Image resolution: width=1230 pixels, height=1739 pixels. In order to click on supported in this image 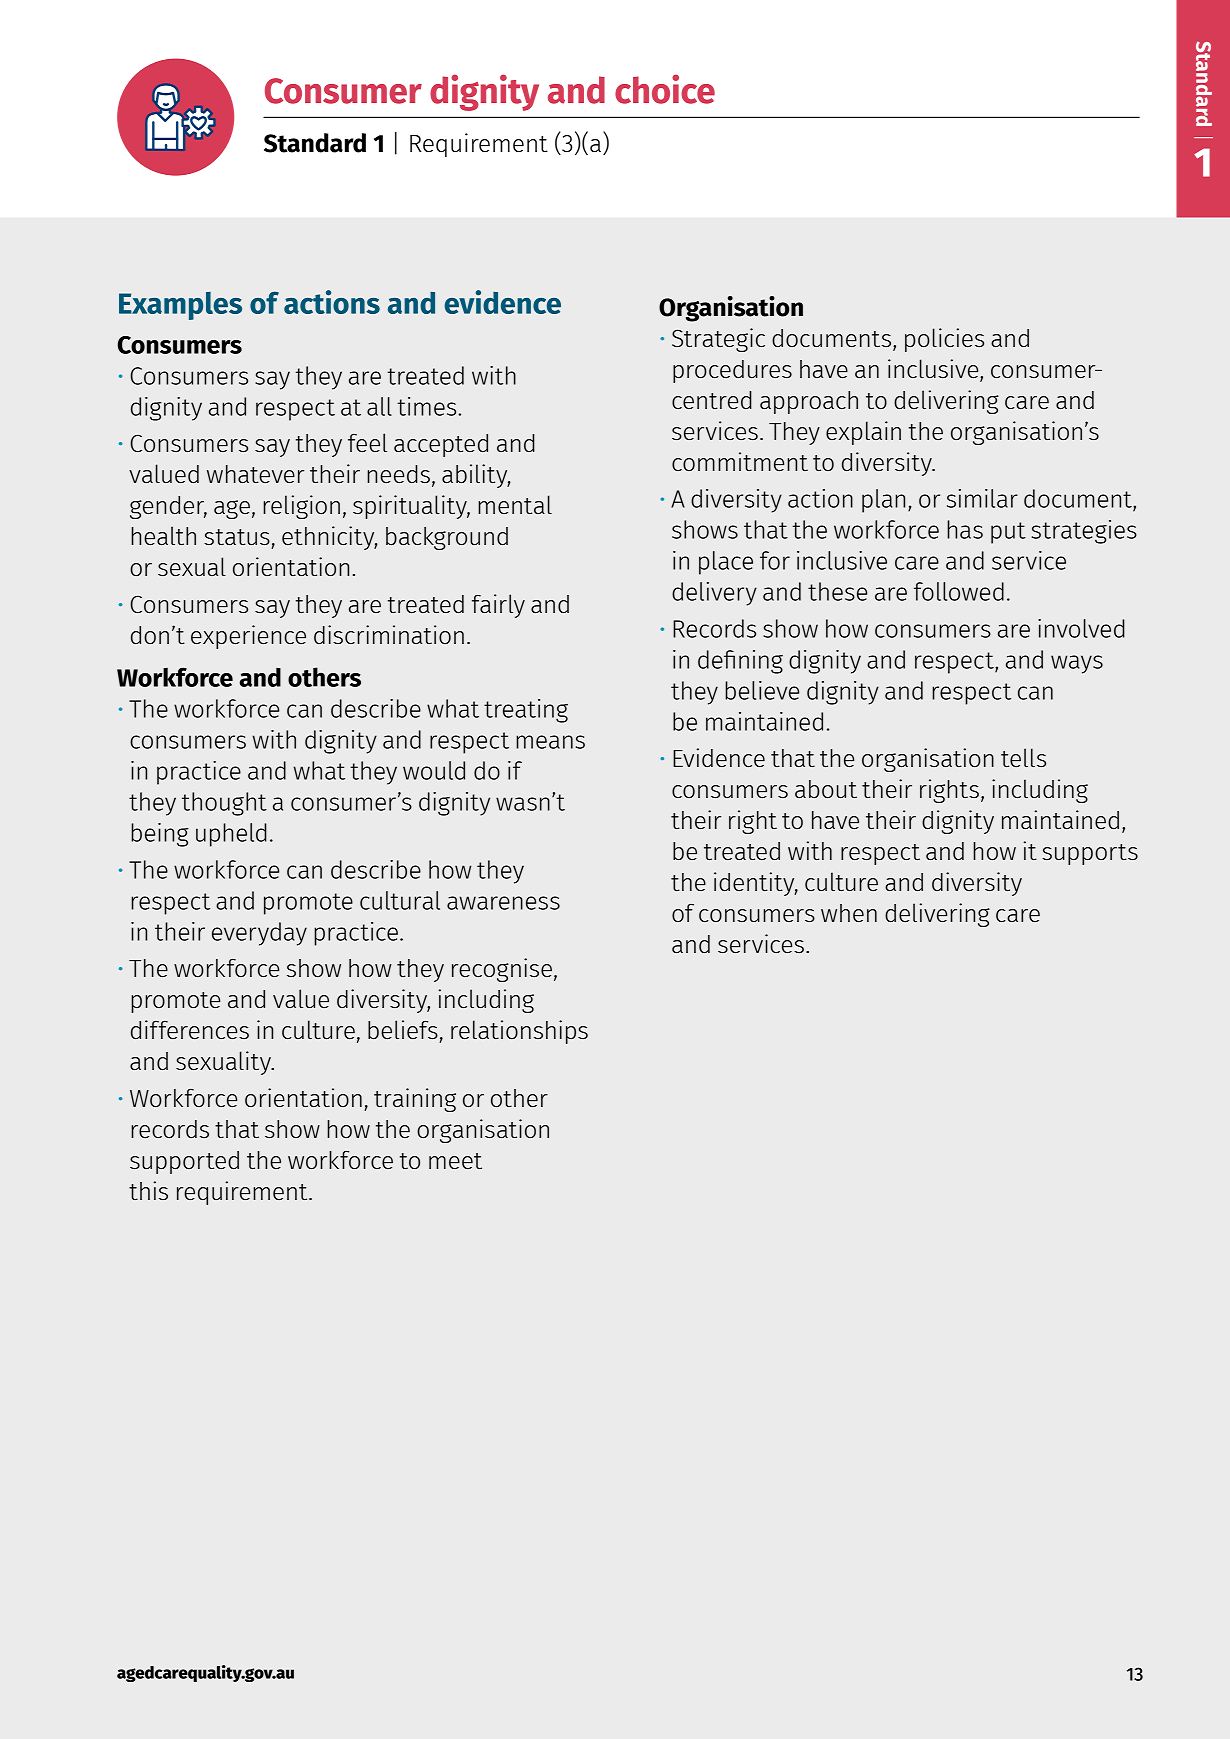, I will do `click(184, 1162)`.
